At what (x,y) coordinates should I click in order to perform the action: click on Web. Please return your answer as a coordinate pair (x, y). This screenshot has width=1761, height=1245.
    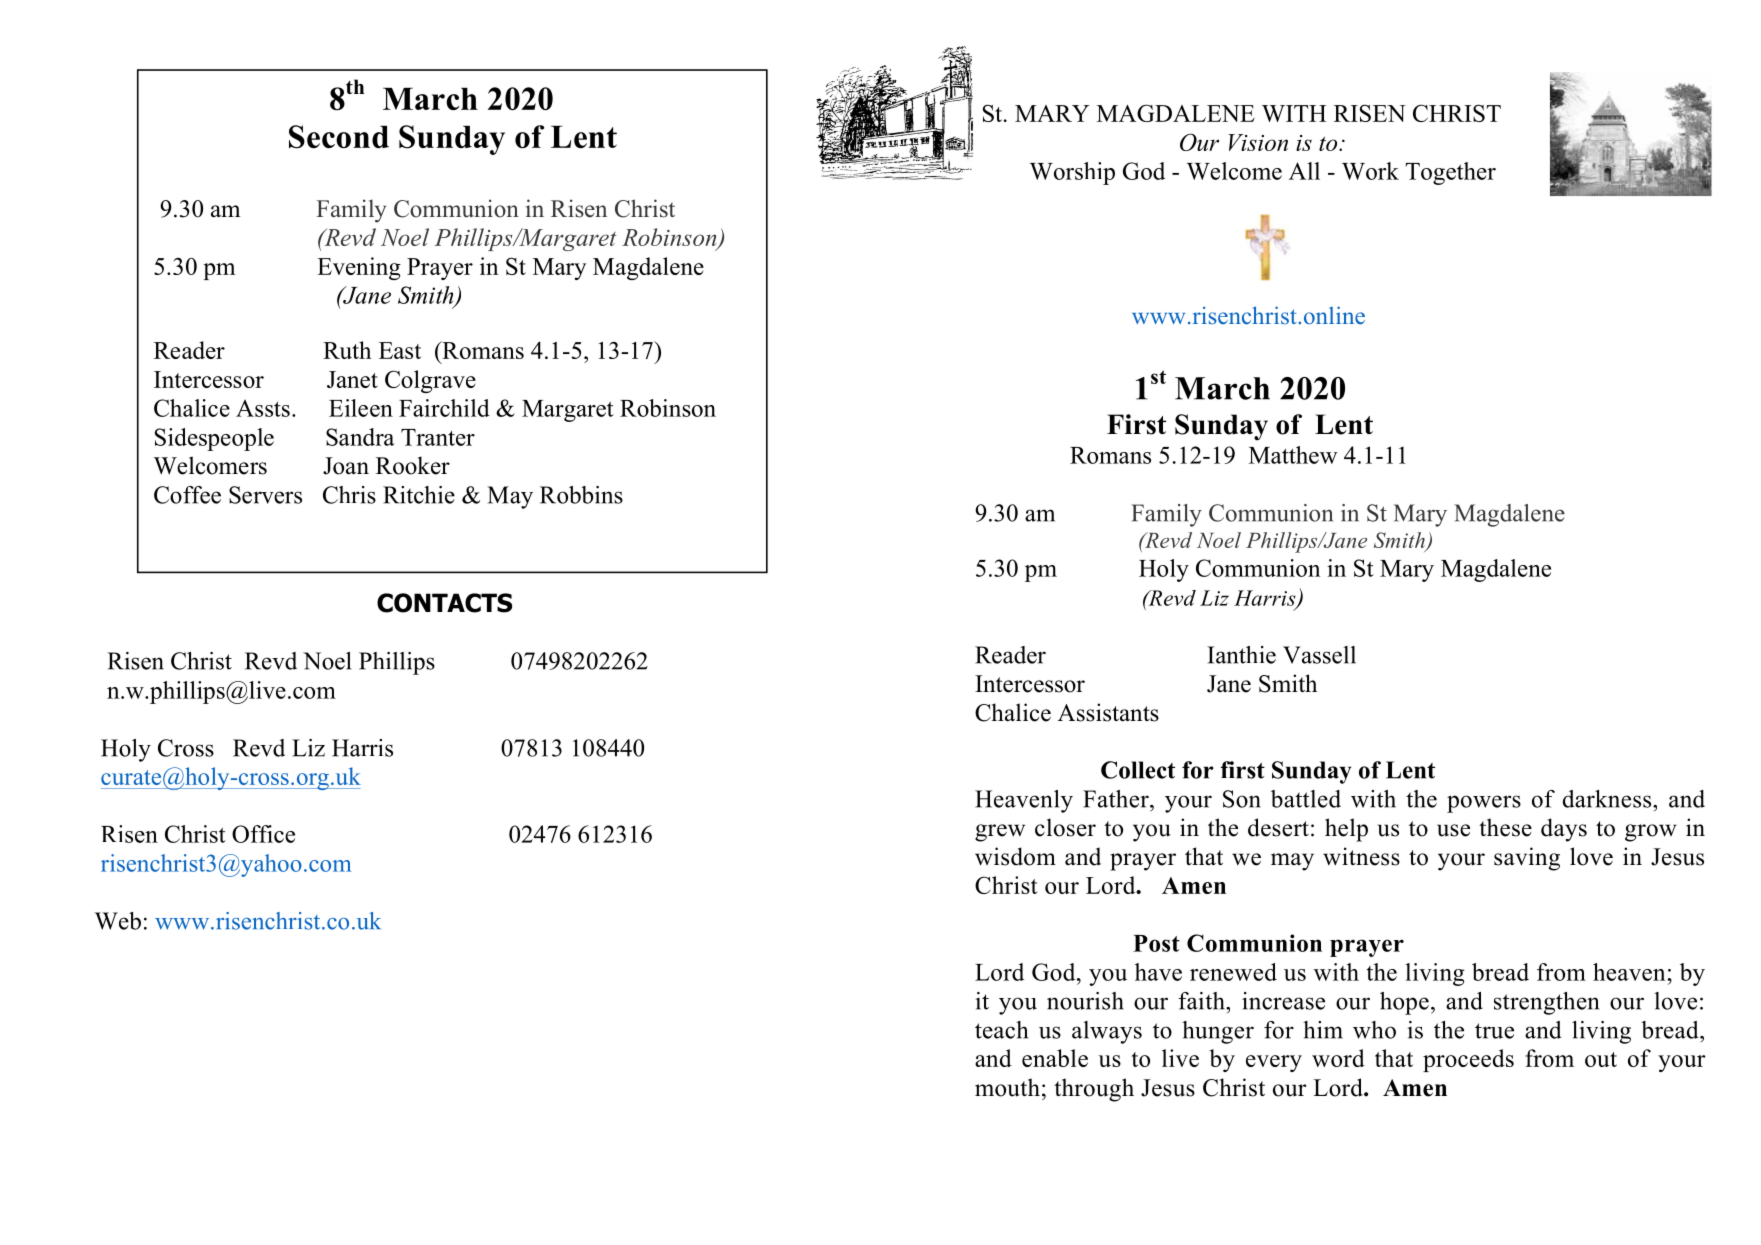
    Looking at the image, I should click on (118, 921).
